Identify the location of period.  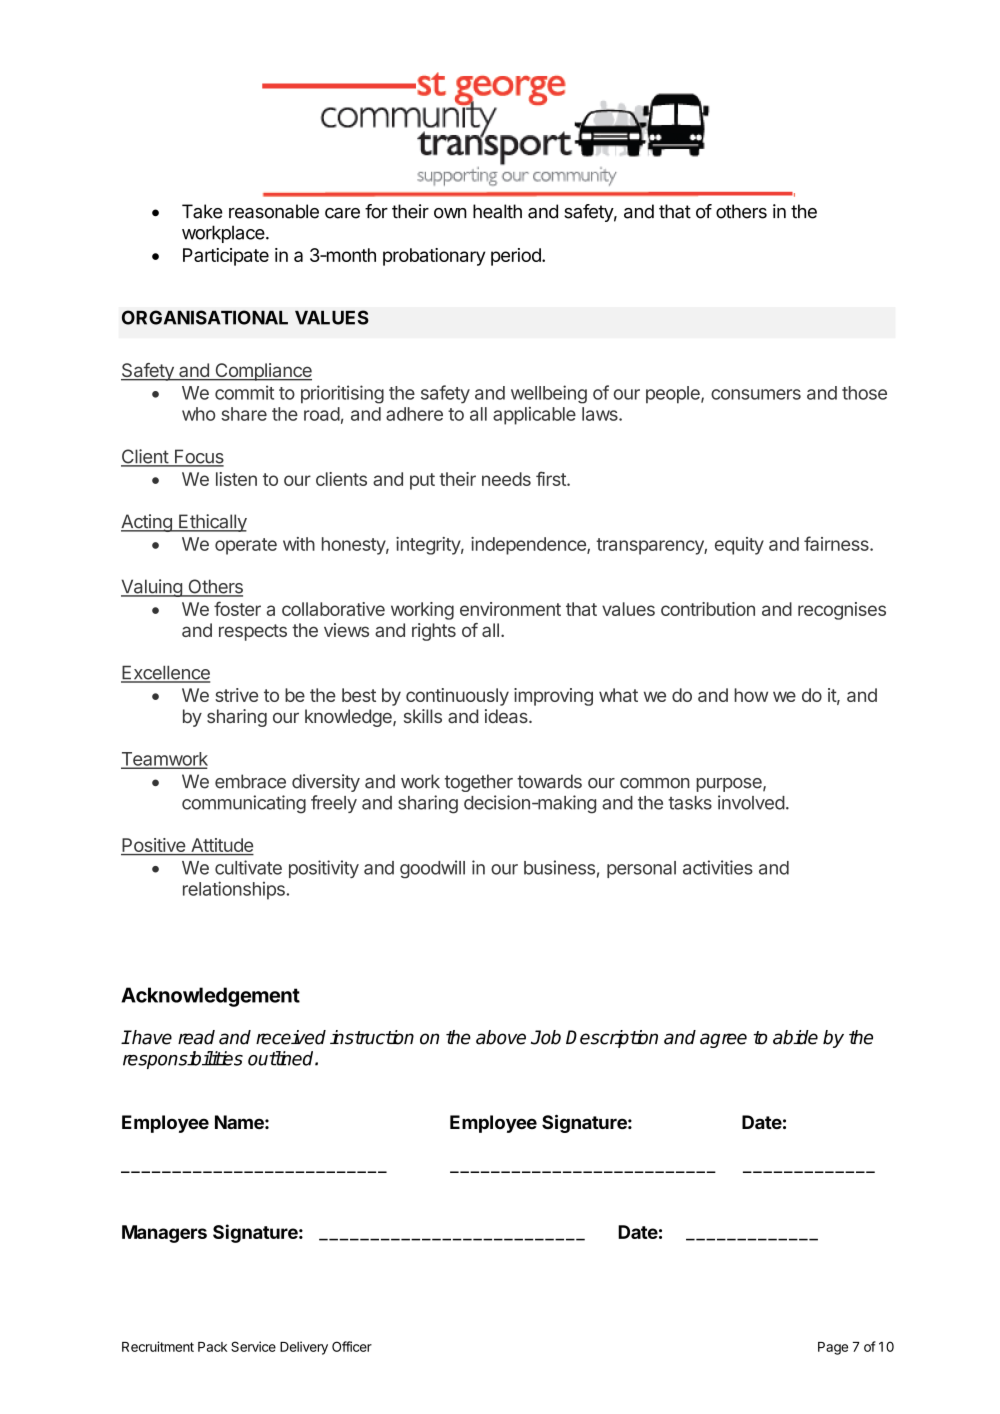
(517, 257).
